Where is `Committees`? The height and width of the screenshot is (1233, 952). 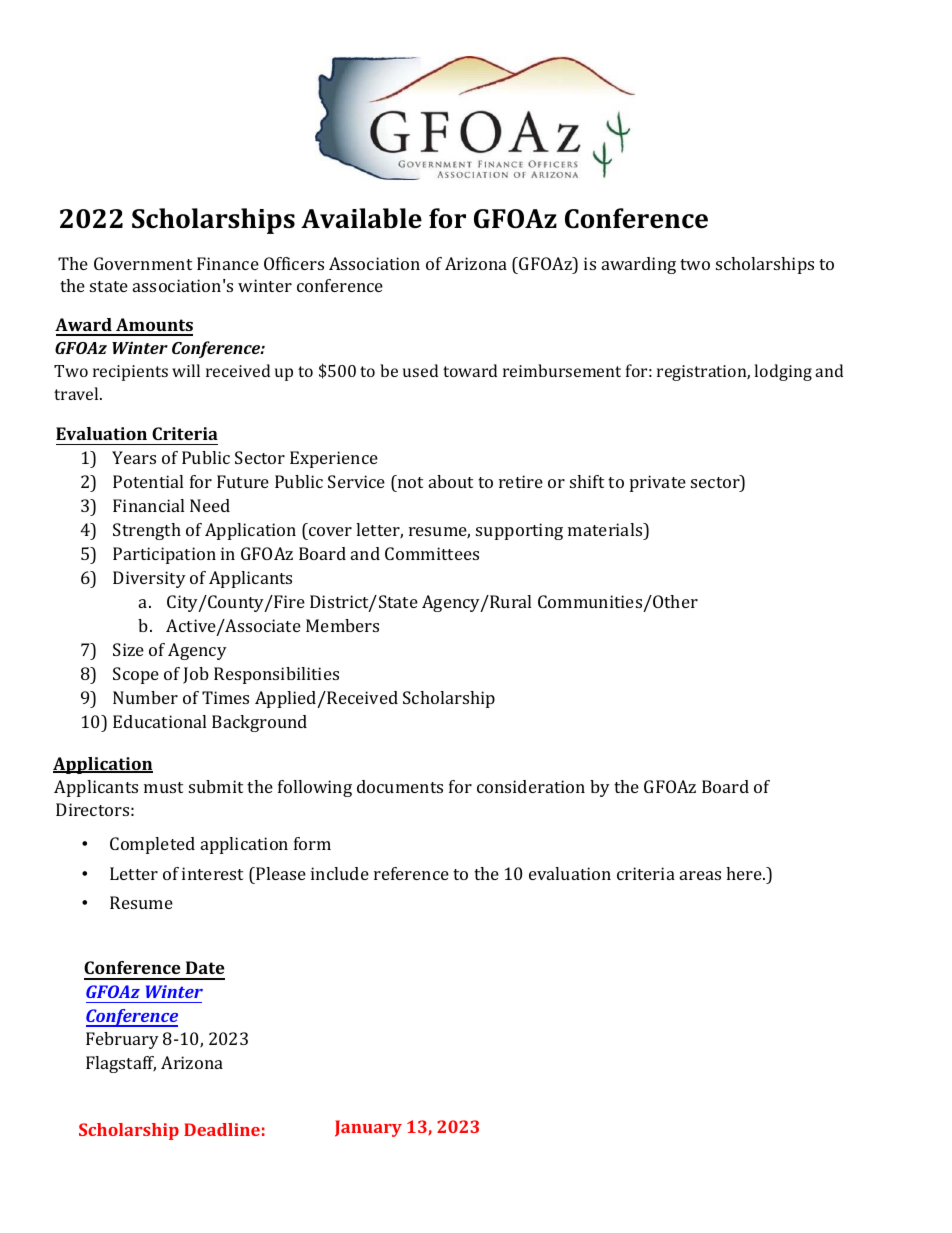
Committees is located at coordinates (432, 553).
